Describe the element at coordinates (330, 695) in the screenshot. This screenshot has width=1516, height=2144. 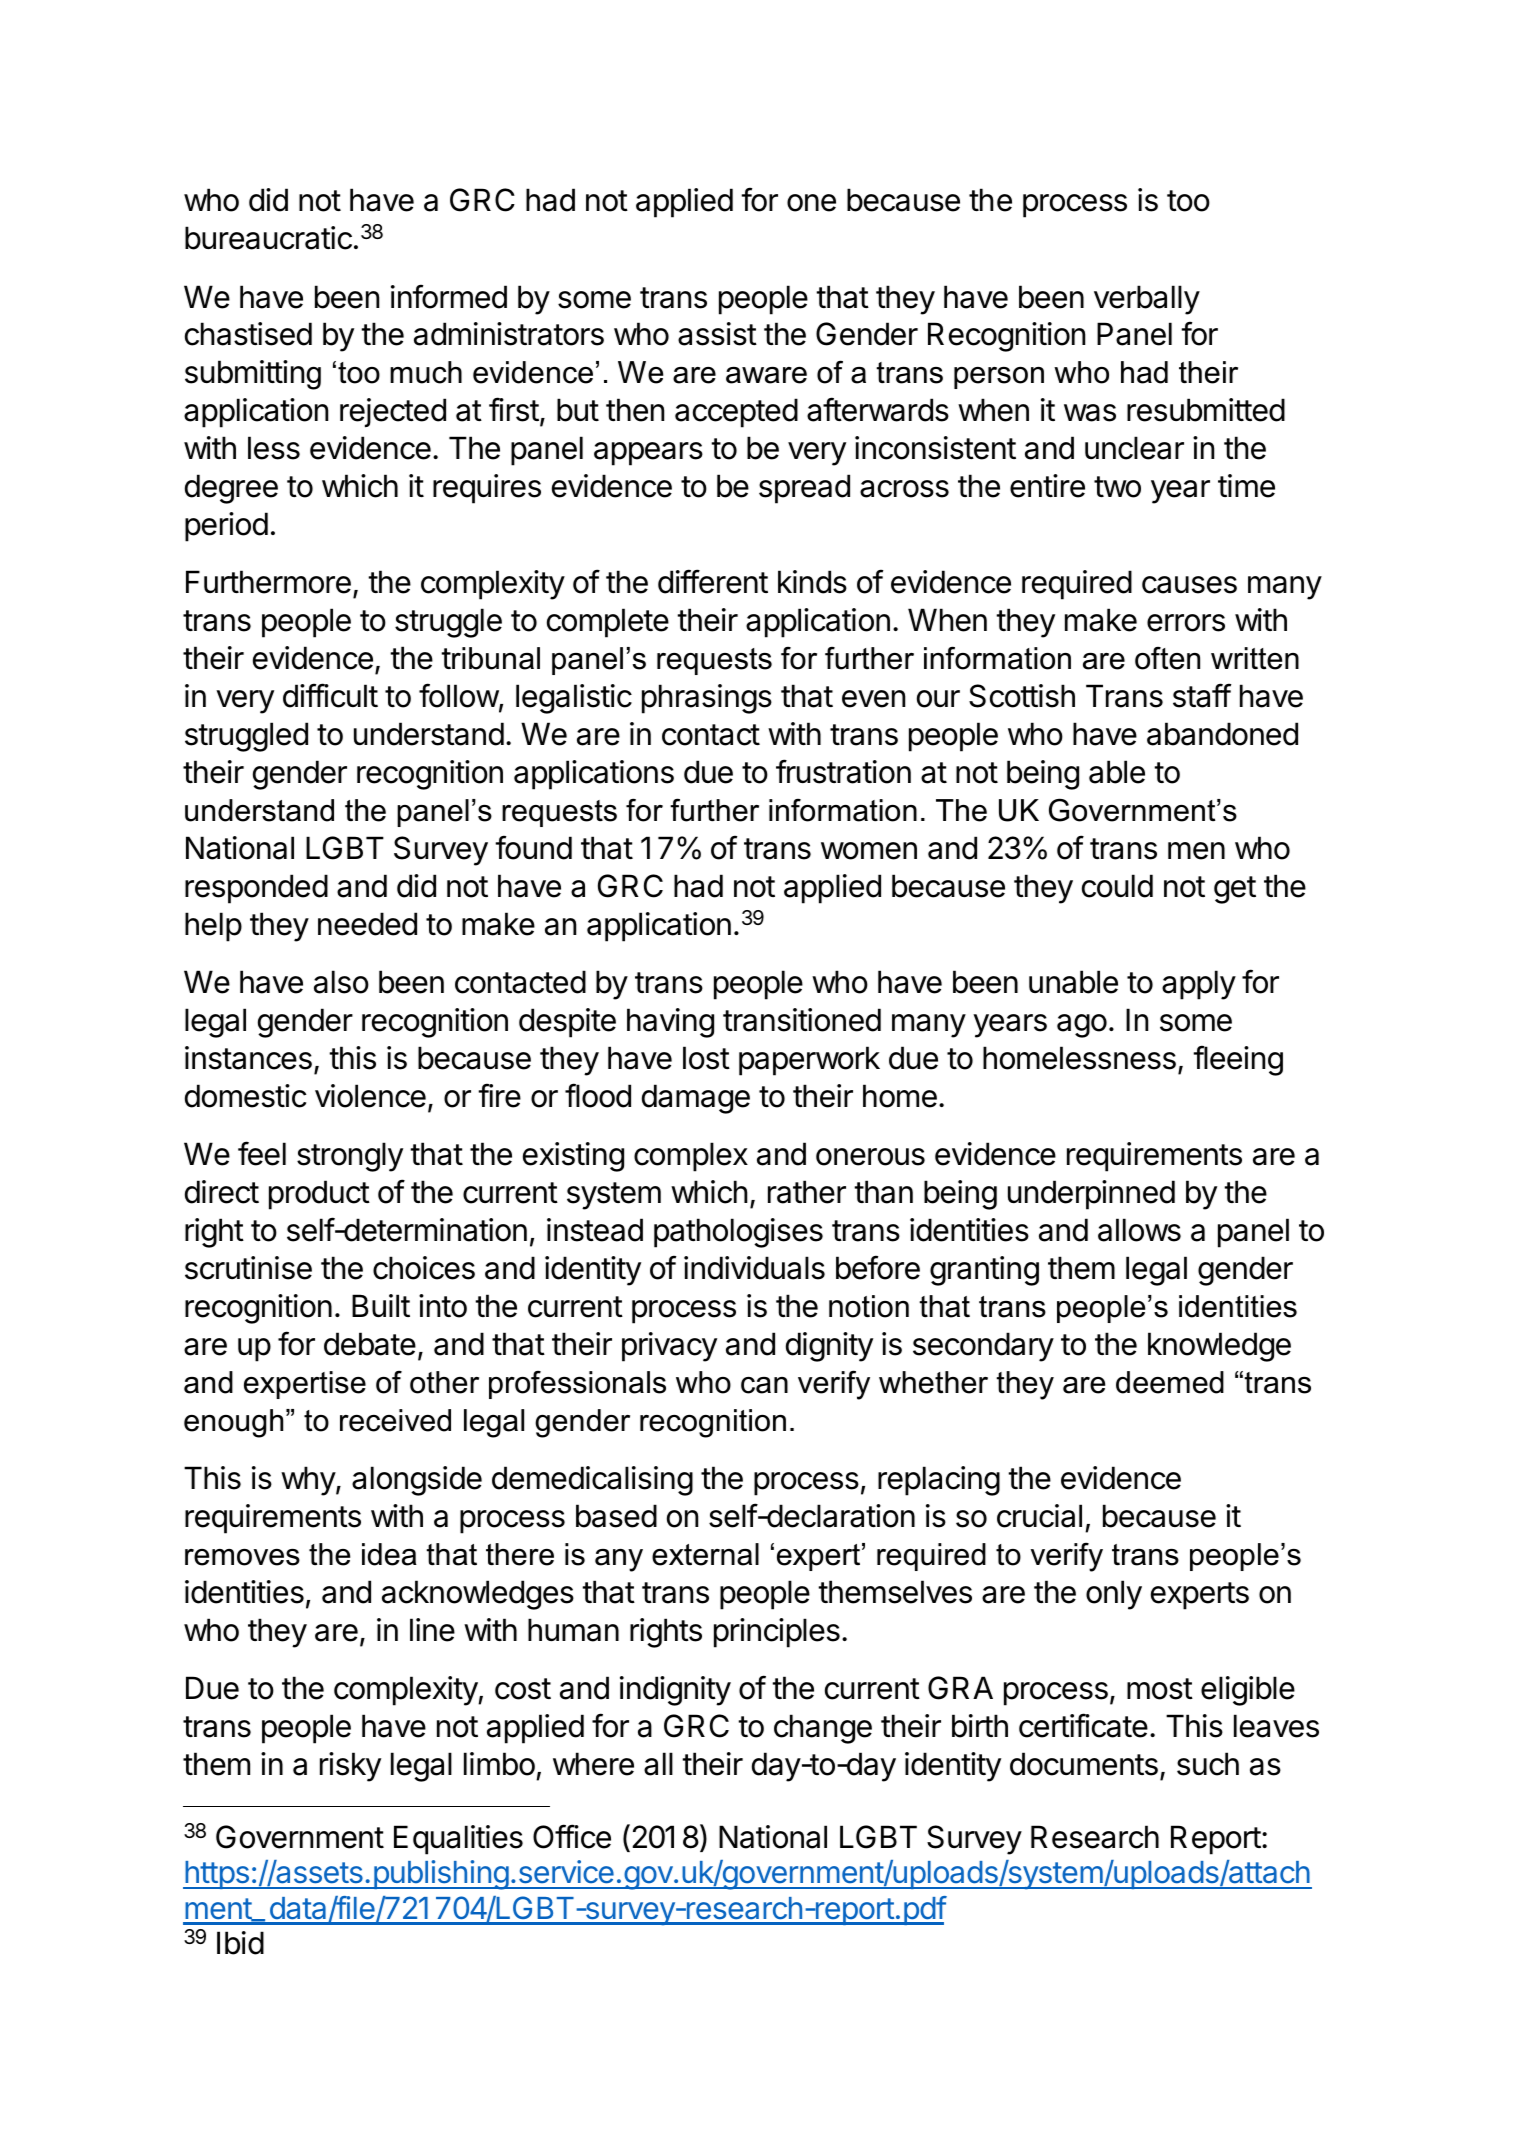
I see `difficult` at that location.
